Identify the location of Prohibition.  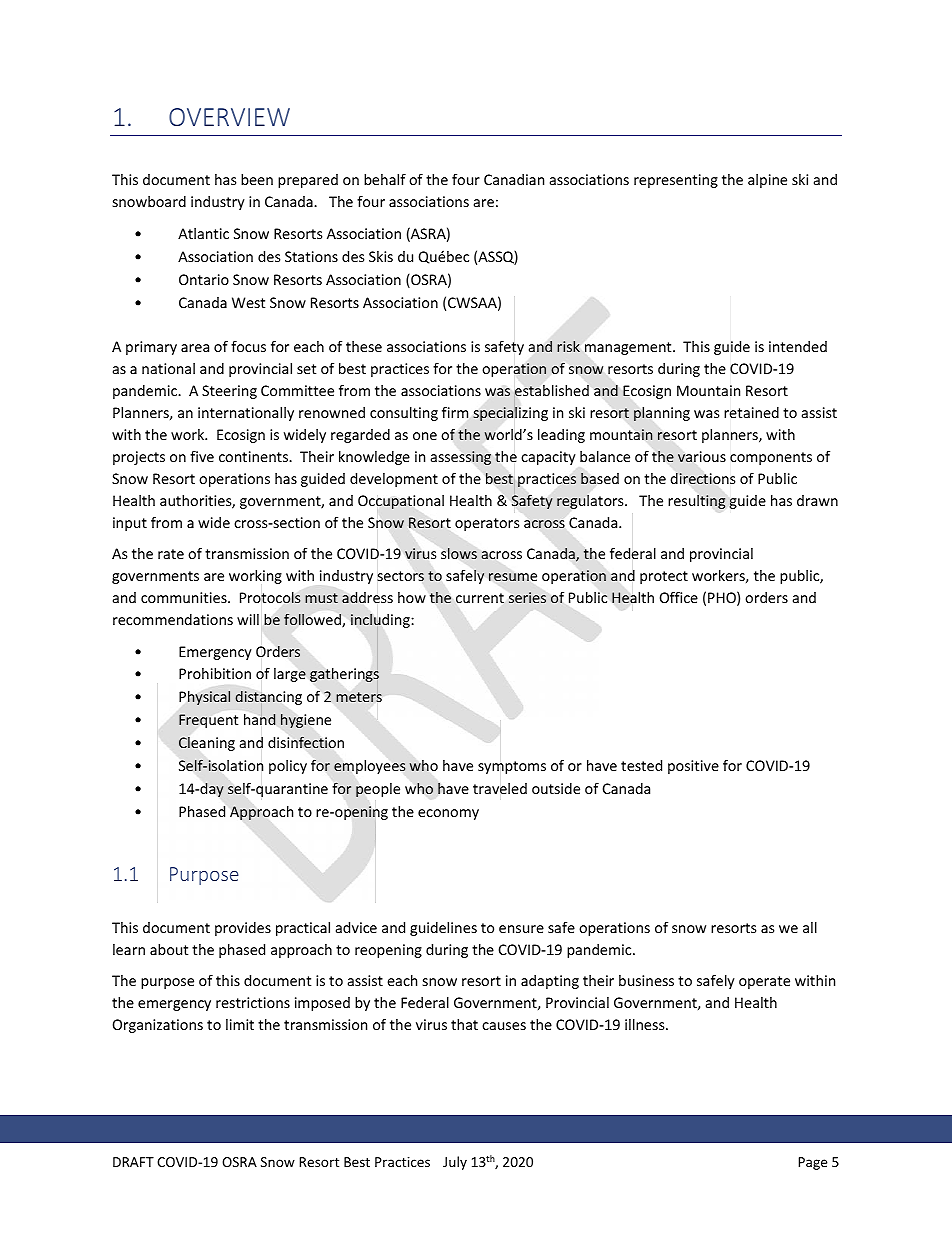
(215, 673).
